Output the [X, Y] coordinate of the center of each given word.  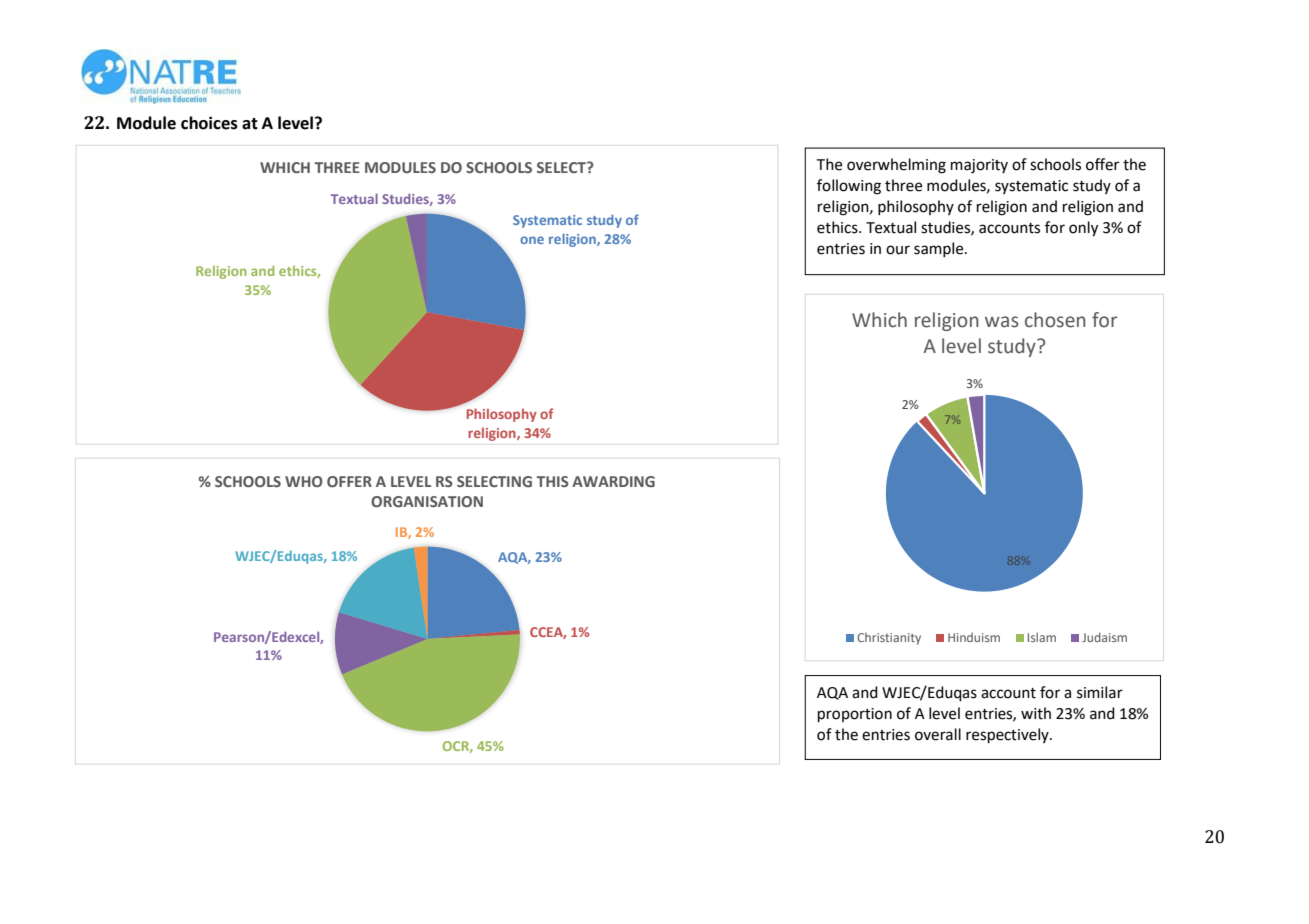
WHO [304, 481]
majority [979, 166]
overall [938, 734]
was [1002, 322]
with [1036, 713]
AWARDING [613, 481]
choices [209, 123]
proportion [855, 715]
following [849, 187]
